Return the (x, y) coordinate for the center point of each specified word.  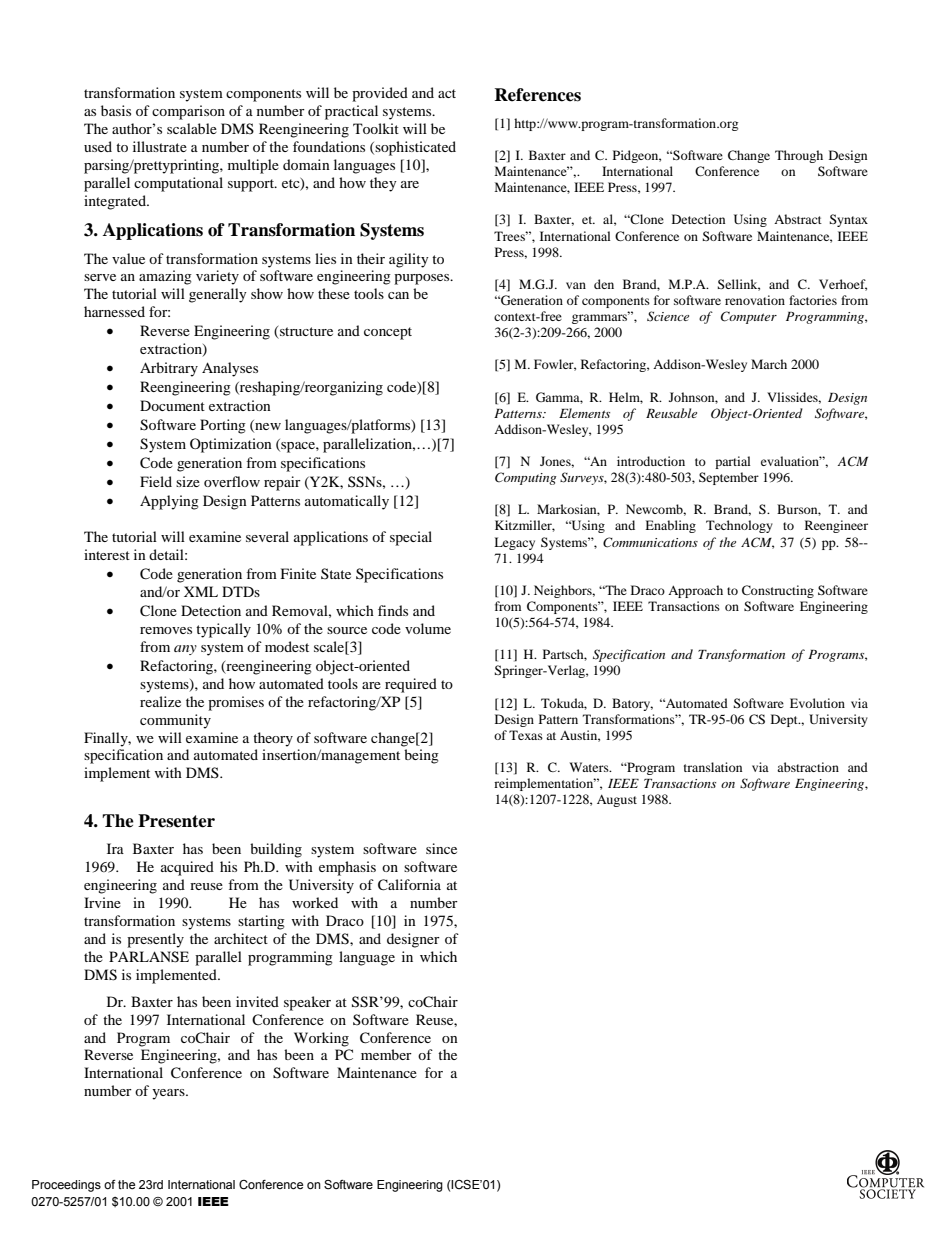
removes (166, 630)
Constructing (778, 591)
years (169, 1094)
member (386, 1054)
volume (428, 628)
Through (799, 156)
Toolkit (376, 128)
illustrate (160, 146)
